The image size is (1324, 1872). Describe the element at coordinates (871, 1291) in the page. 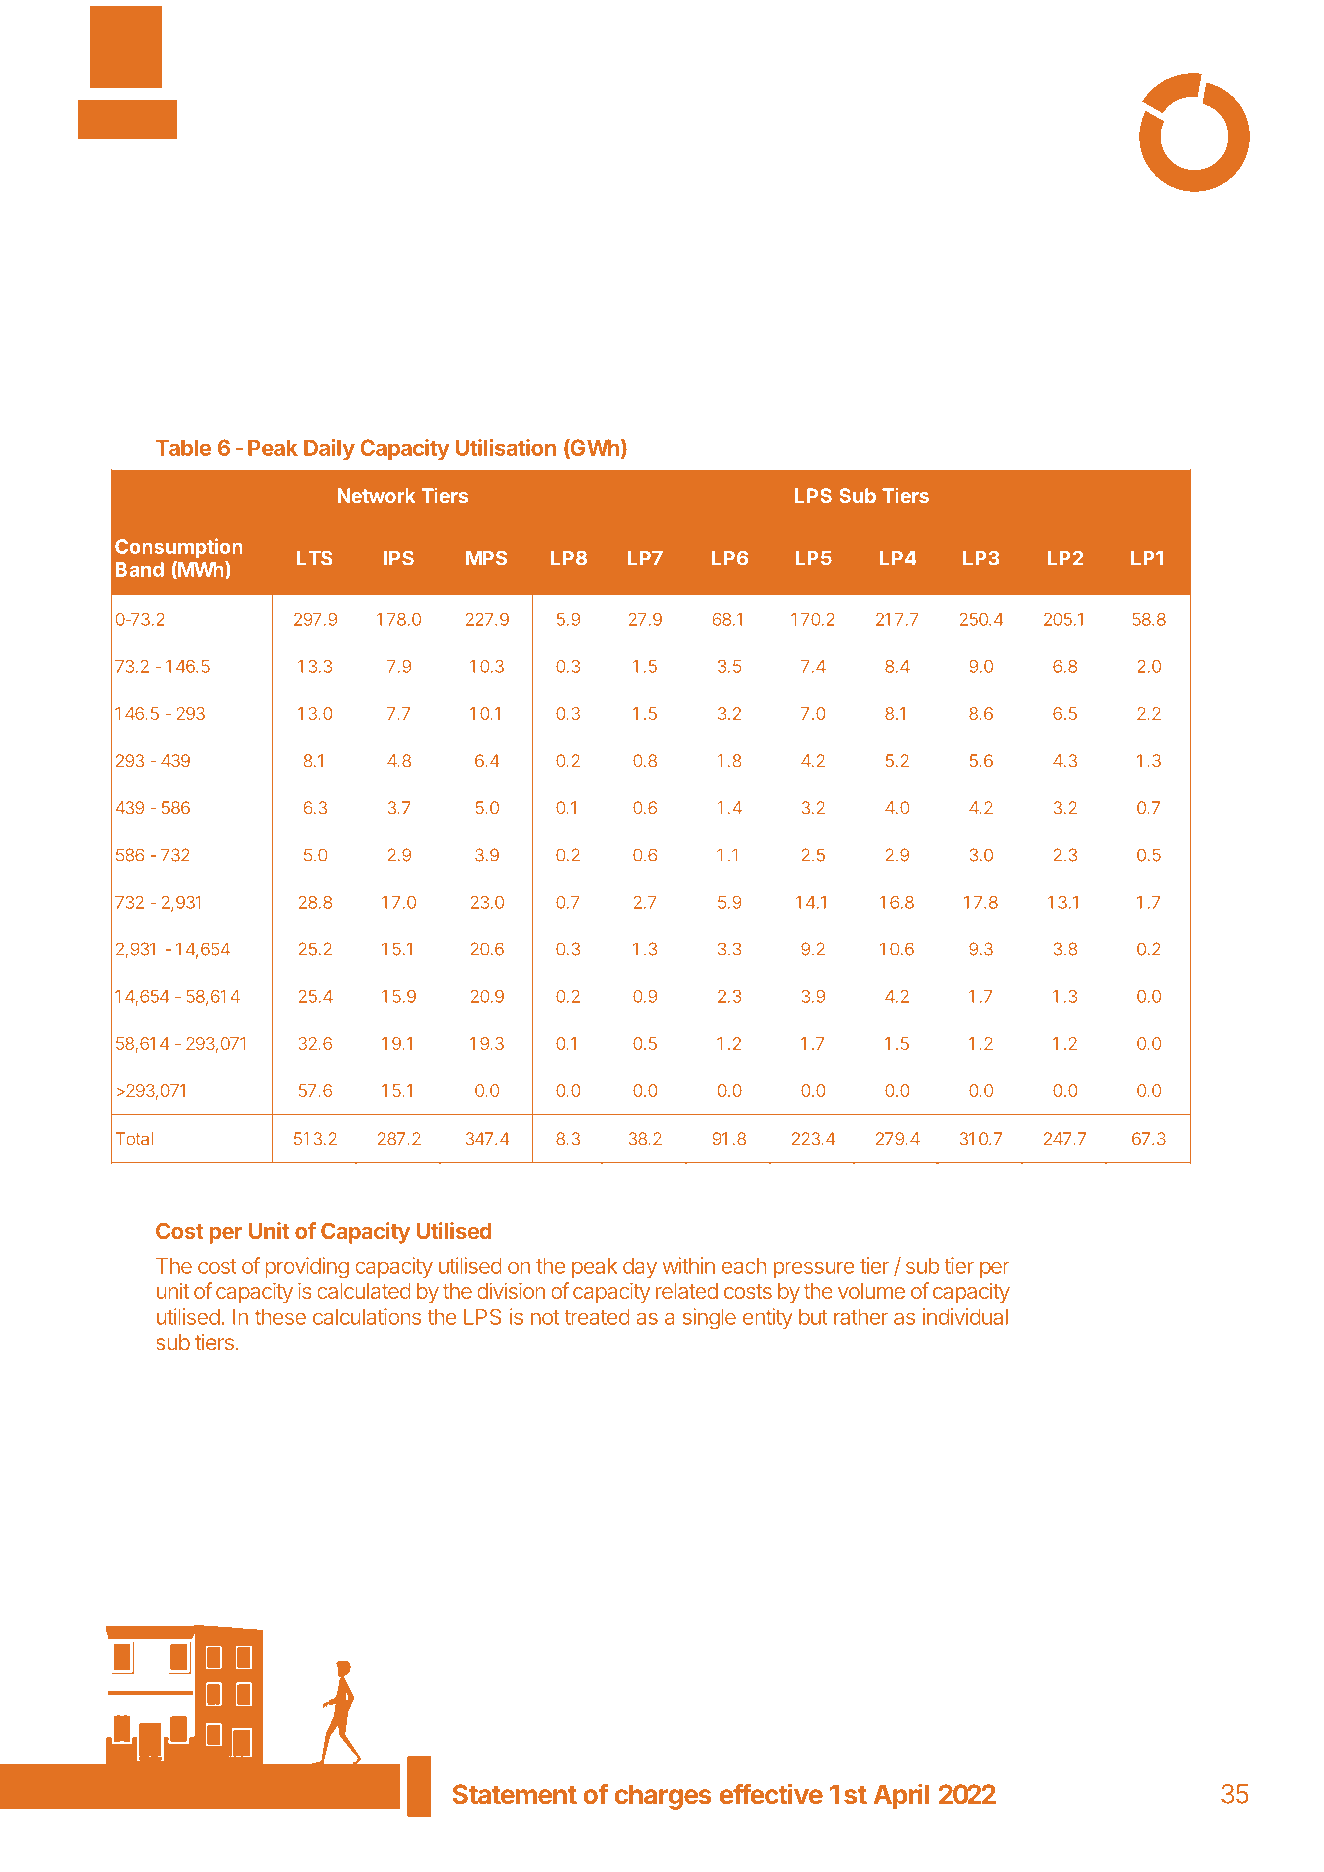

I see `volume` at that location.
